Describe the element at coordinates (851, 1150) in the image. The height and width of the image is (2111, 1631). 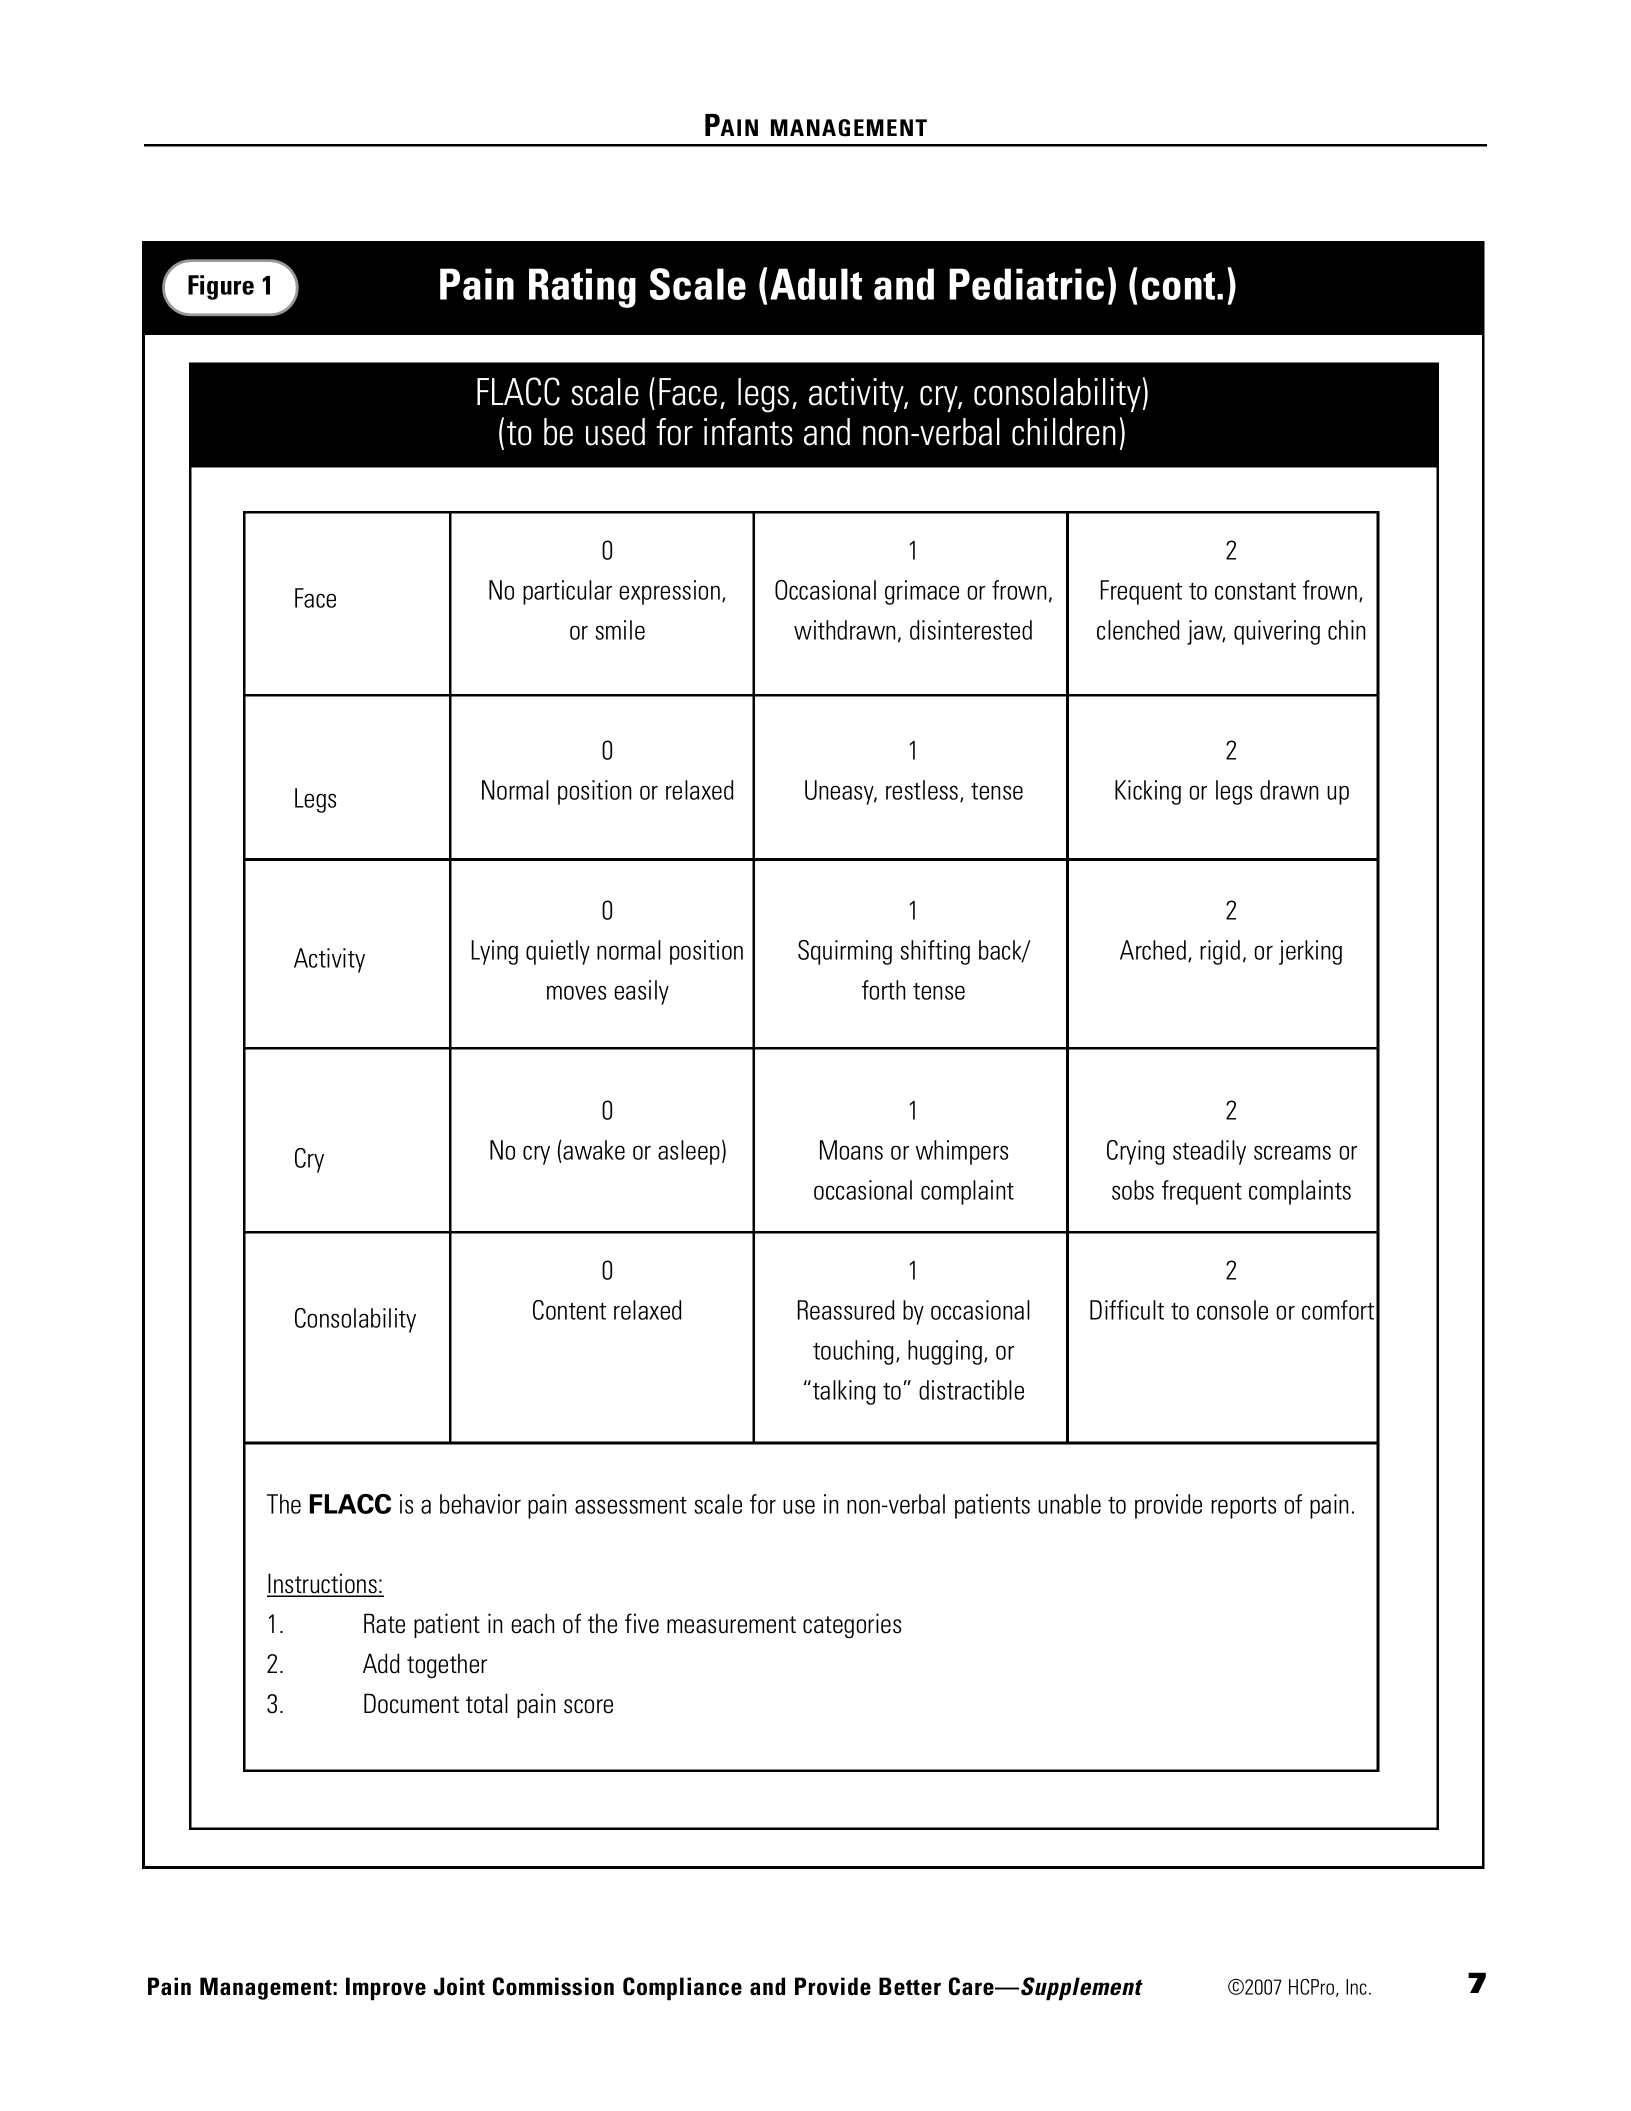
I see `Moans` at that location.
